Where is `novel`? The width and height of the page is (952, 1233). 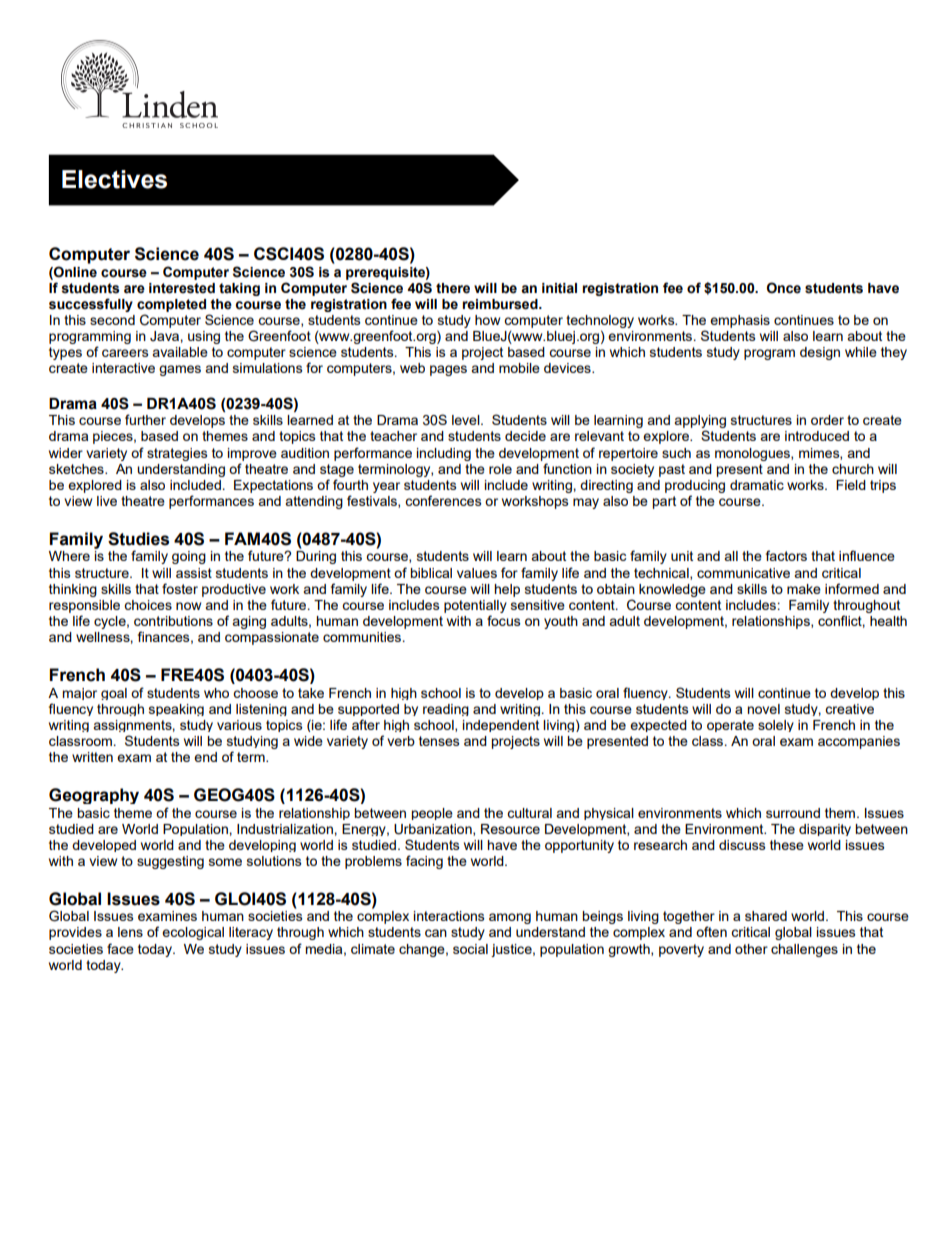
novel is located at coordinates (763, 709).
